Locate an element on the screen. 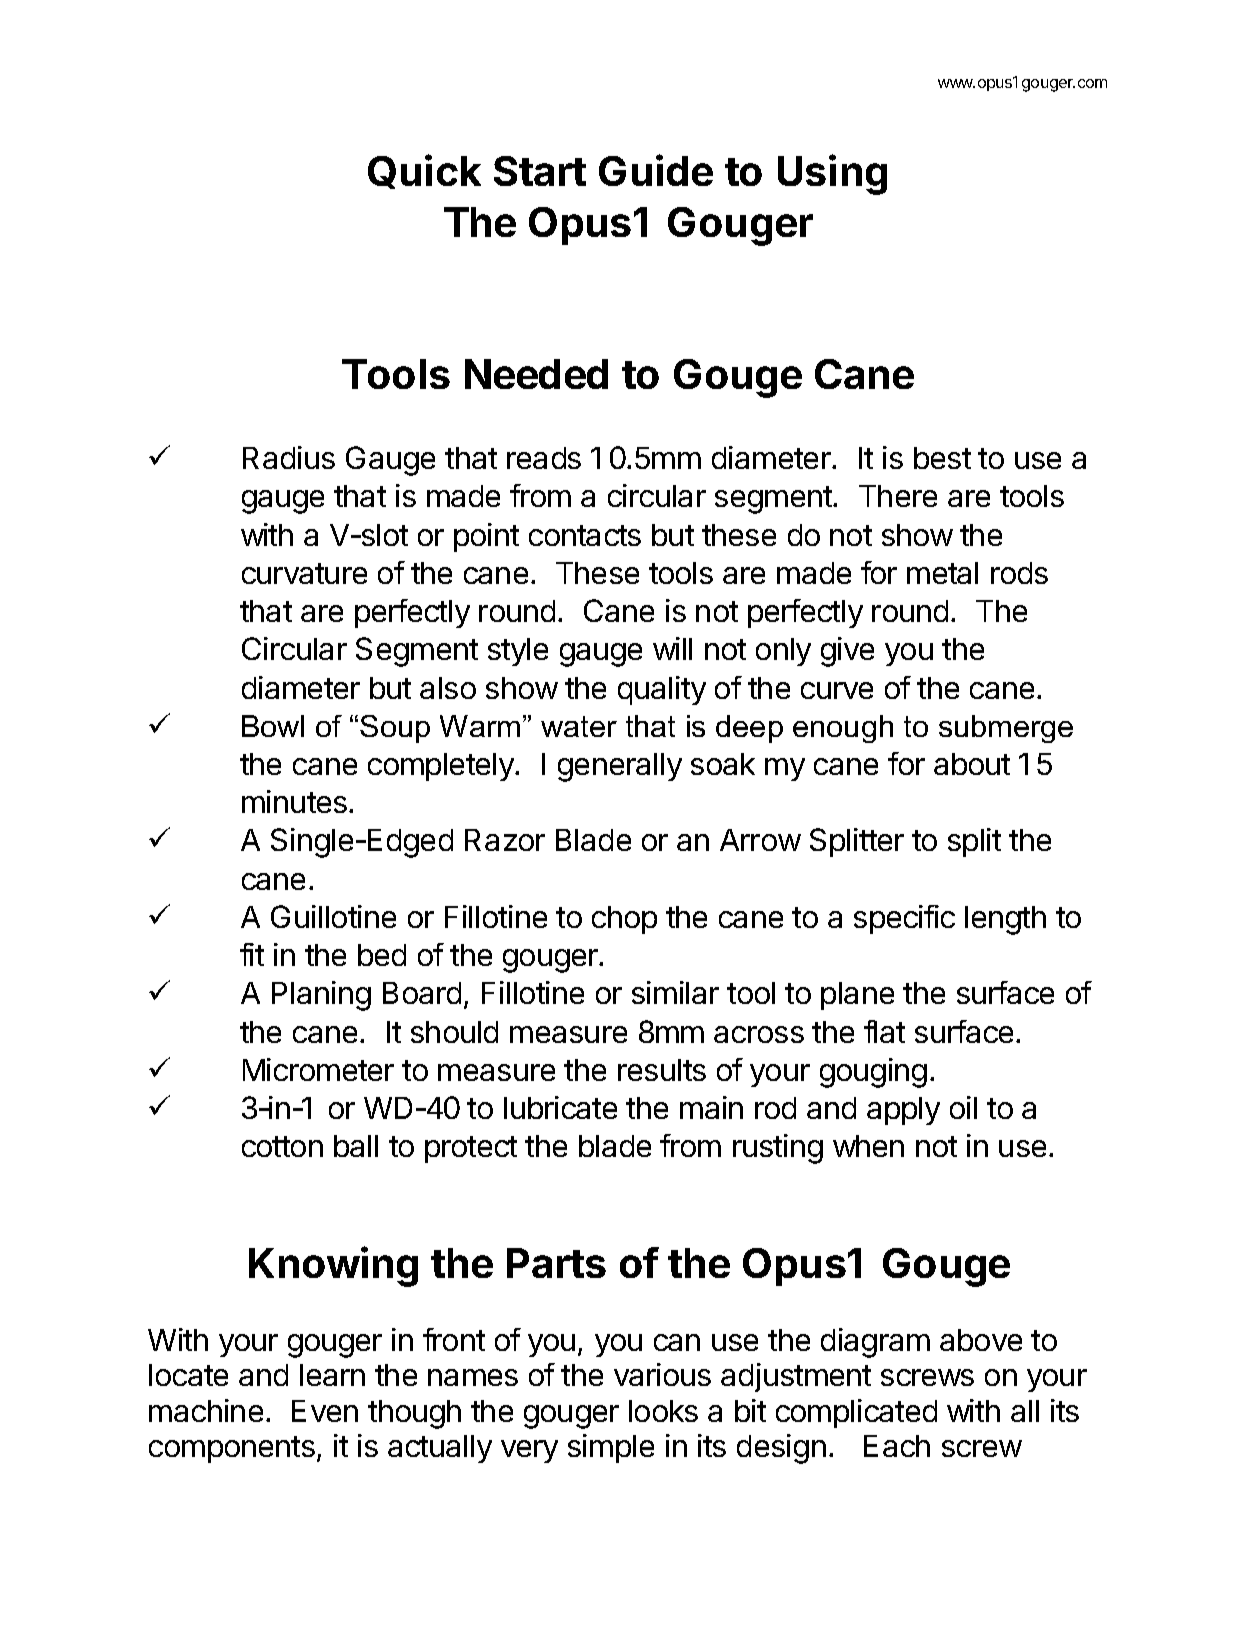 Image resolution: width=1256 pixels, height=1626 pixels. contacts is located at coordinates (585, 535).
